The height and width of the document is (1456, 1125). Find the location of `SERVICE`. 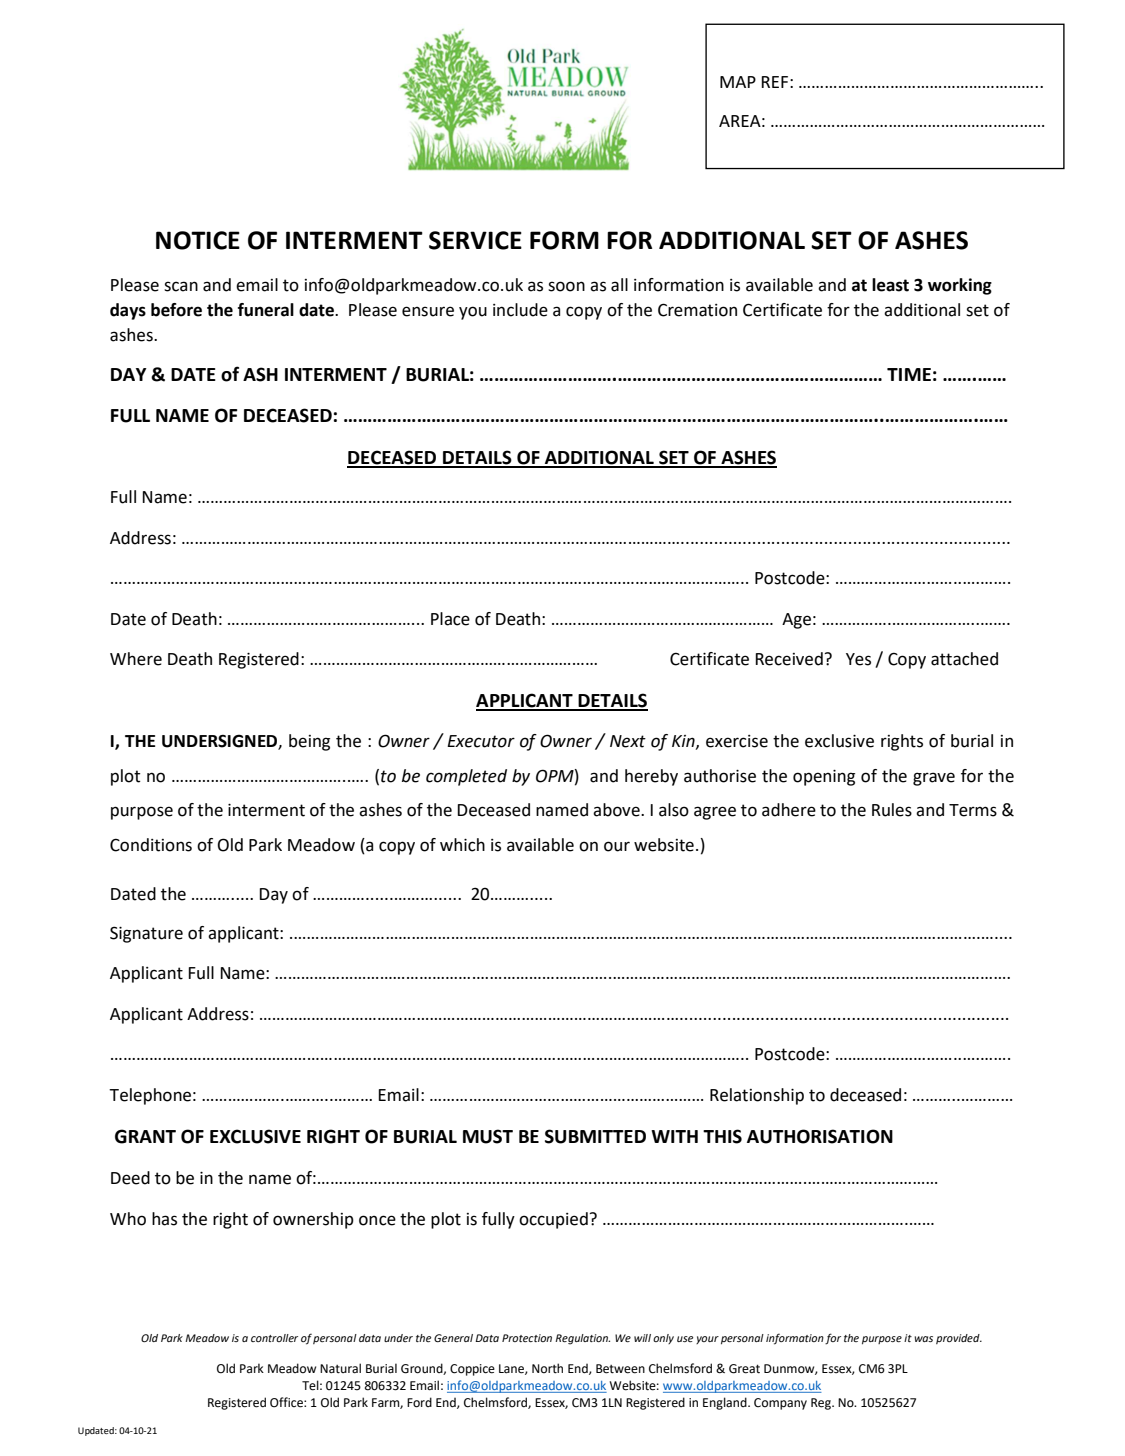

SERVICE is located at coordinates (475, 240).
